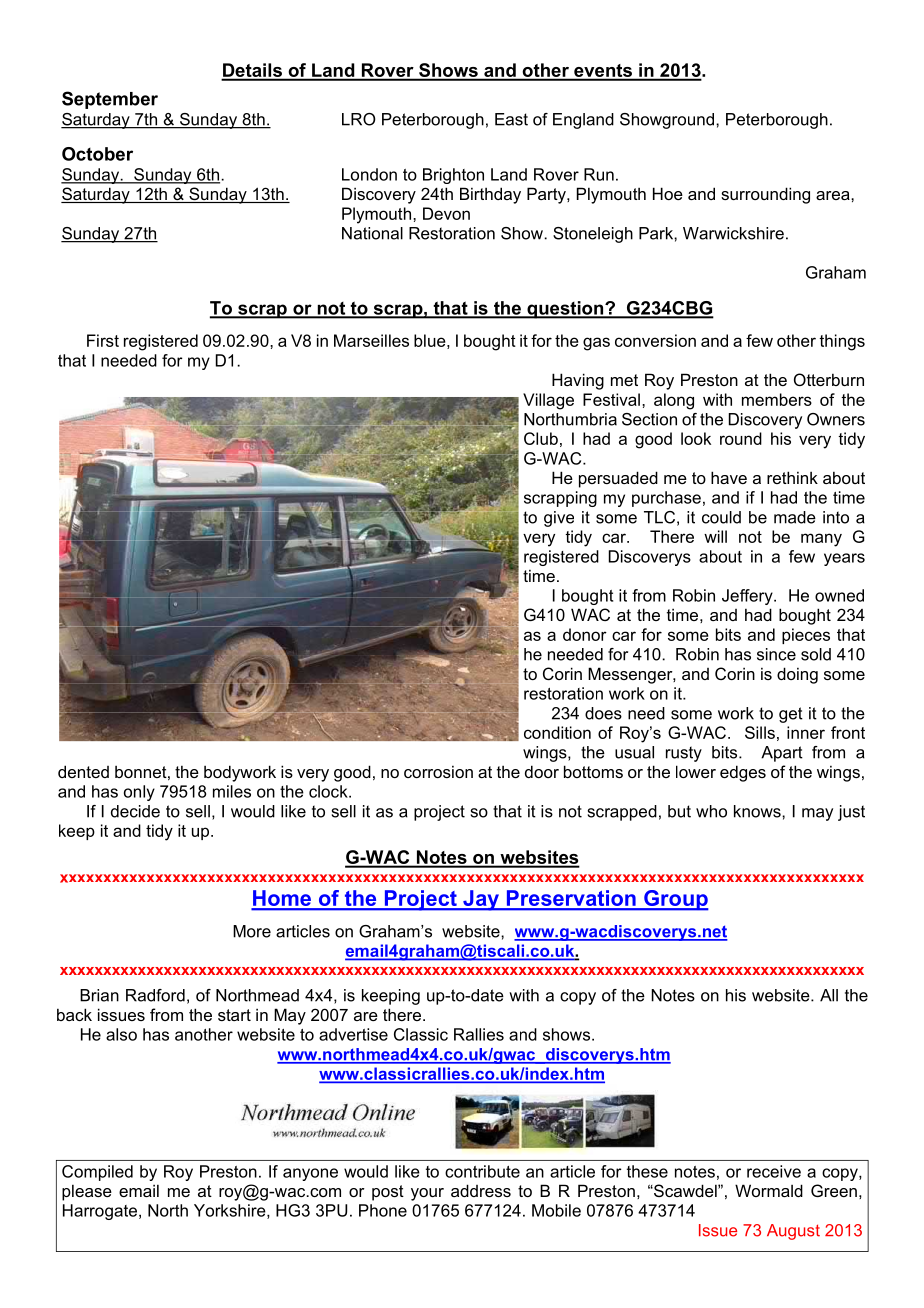 The image size is (924, 1308). Describe the element at coordinates (110, 100) in the screenshot. I see `September` at that location.
